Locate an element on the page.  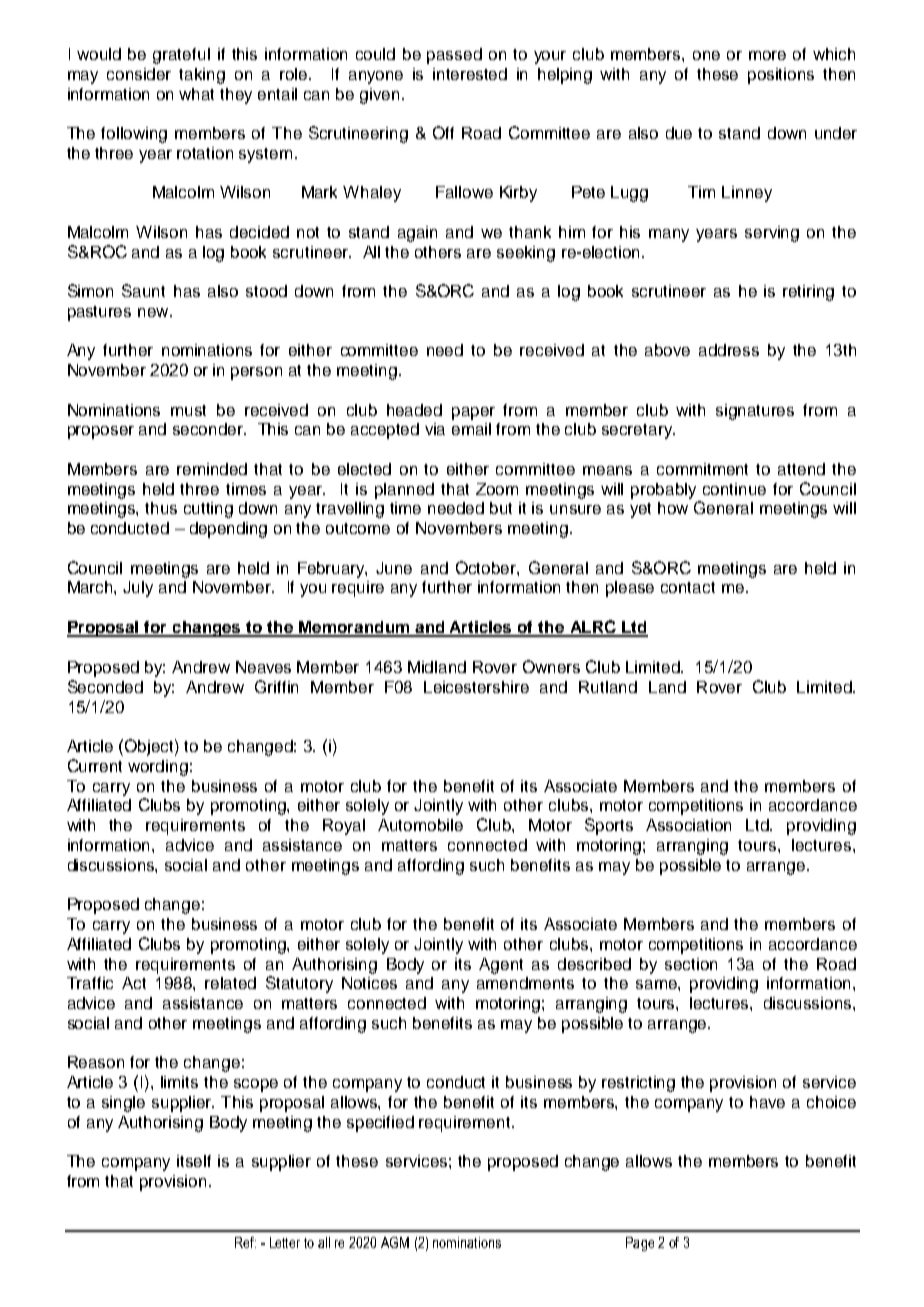
itself is located at coordinates (194, 1161).
